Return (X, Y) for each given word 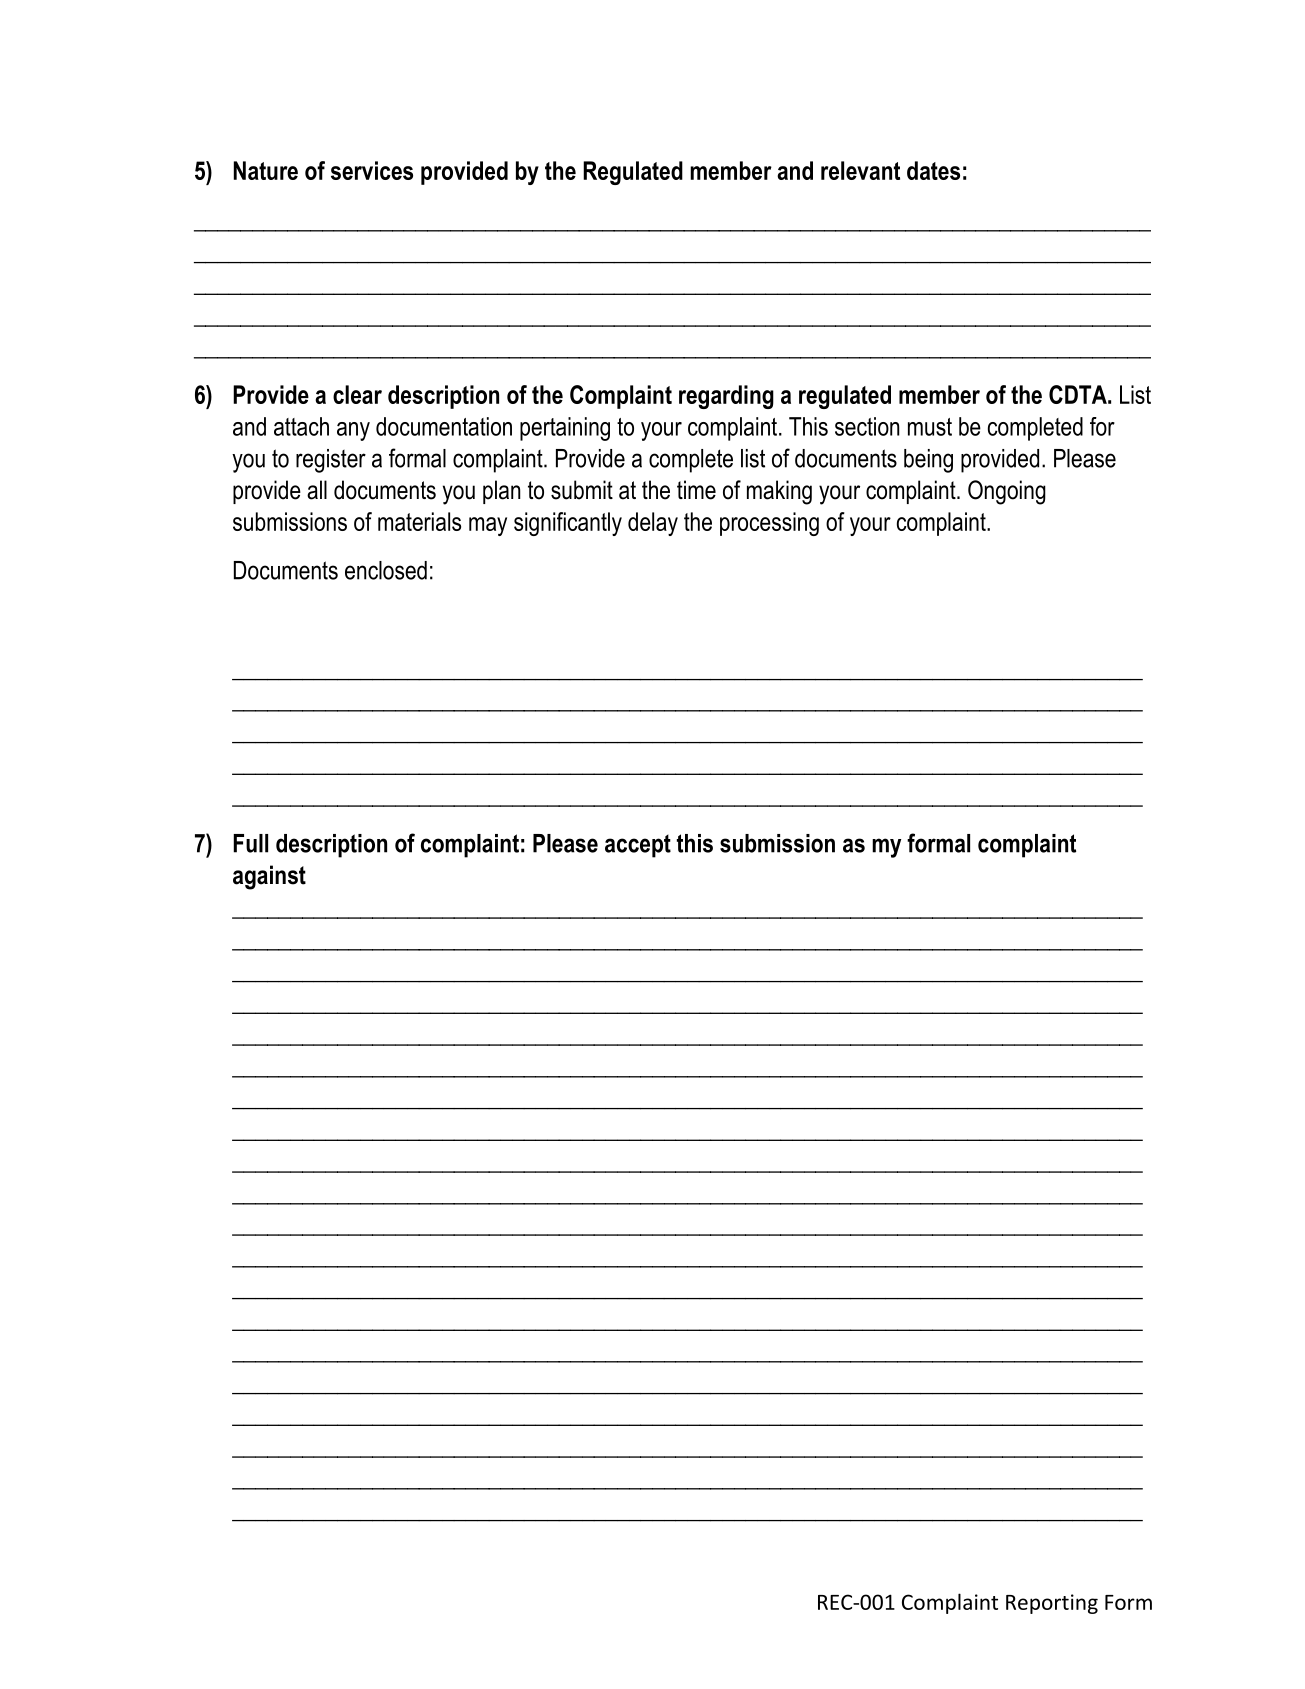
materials (419, 521)
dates (933, 170)
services (372, 170)
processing (769, 524)
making (779, 492)
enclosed (386, 570)
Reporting (1052, 1604)
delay (653, 524)
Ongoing (1007, 492)
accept (638, 846)
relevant (860, 170)
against (269, 877)
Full (250, 843)
